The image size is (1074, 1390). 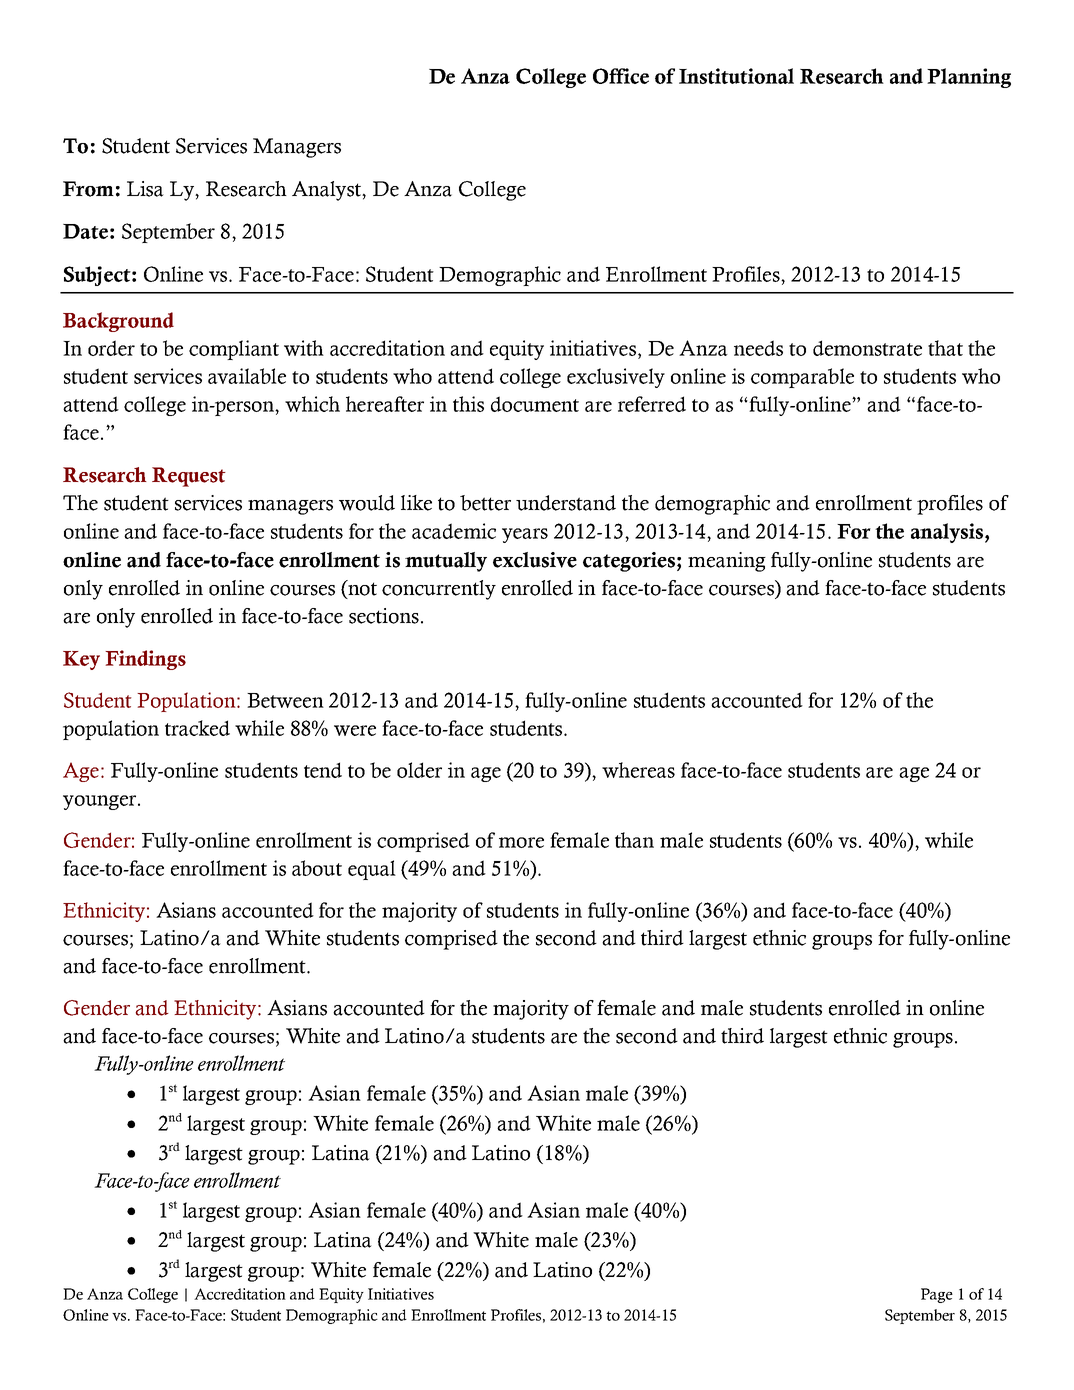 I want to click on about, so click(x=317, y=868).
